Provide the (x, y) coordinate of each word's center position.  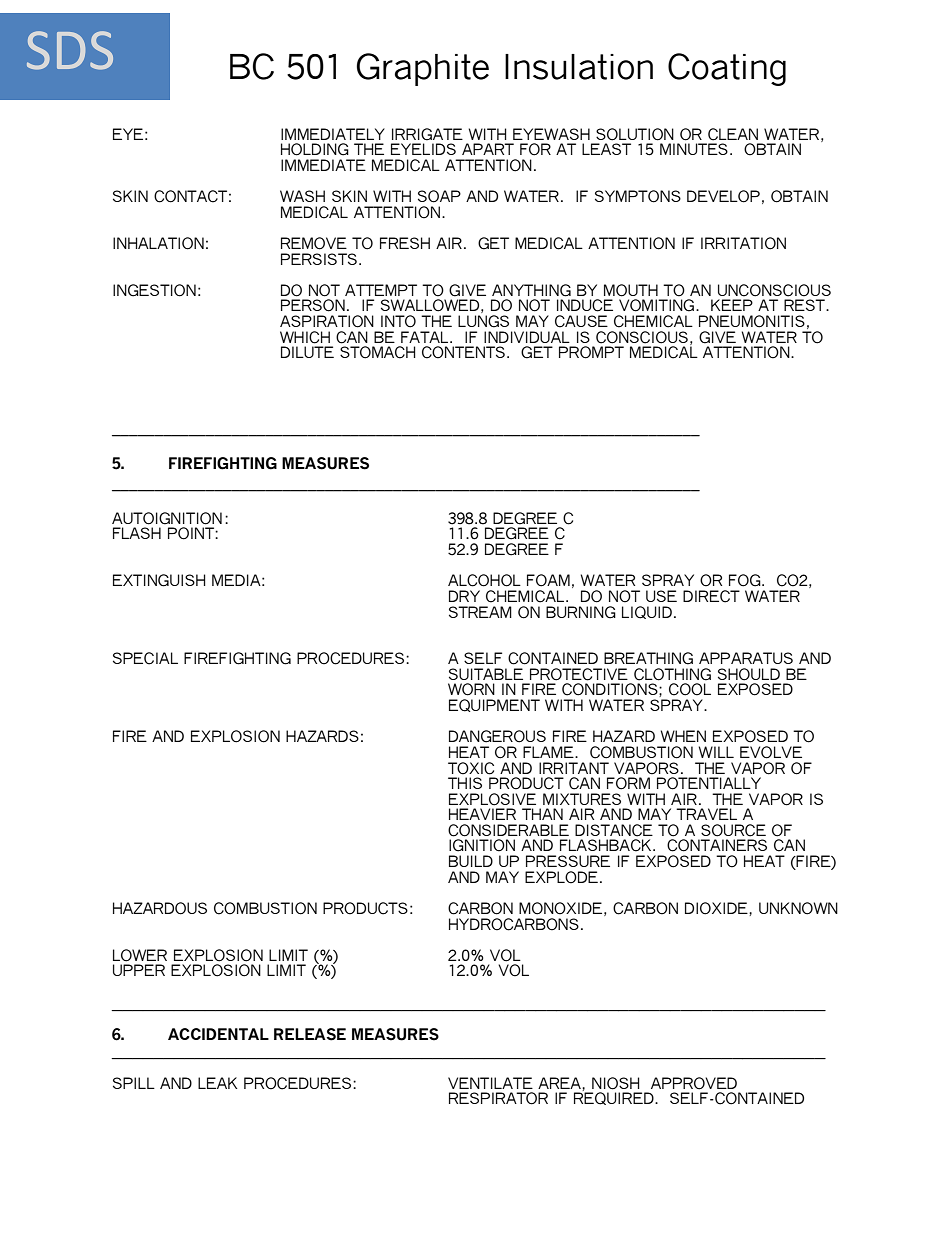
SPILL (134, 1083)
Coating (727, 69)
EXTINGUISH (159, 580)
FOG (746, 580)
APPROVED (694, 1083)
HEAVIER (482, 814)
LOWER (140, 955)
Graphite (423, 69)
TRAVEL (706, 814)
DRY (464, 596)
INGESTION (154, 290)
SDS (70, 50)
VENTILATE (490, 1083)
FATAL (424, 337)
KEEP (732, 305)
